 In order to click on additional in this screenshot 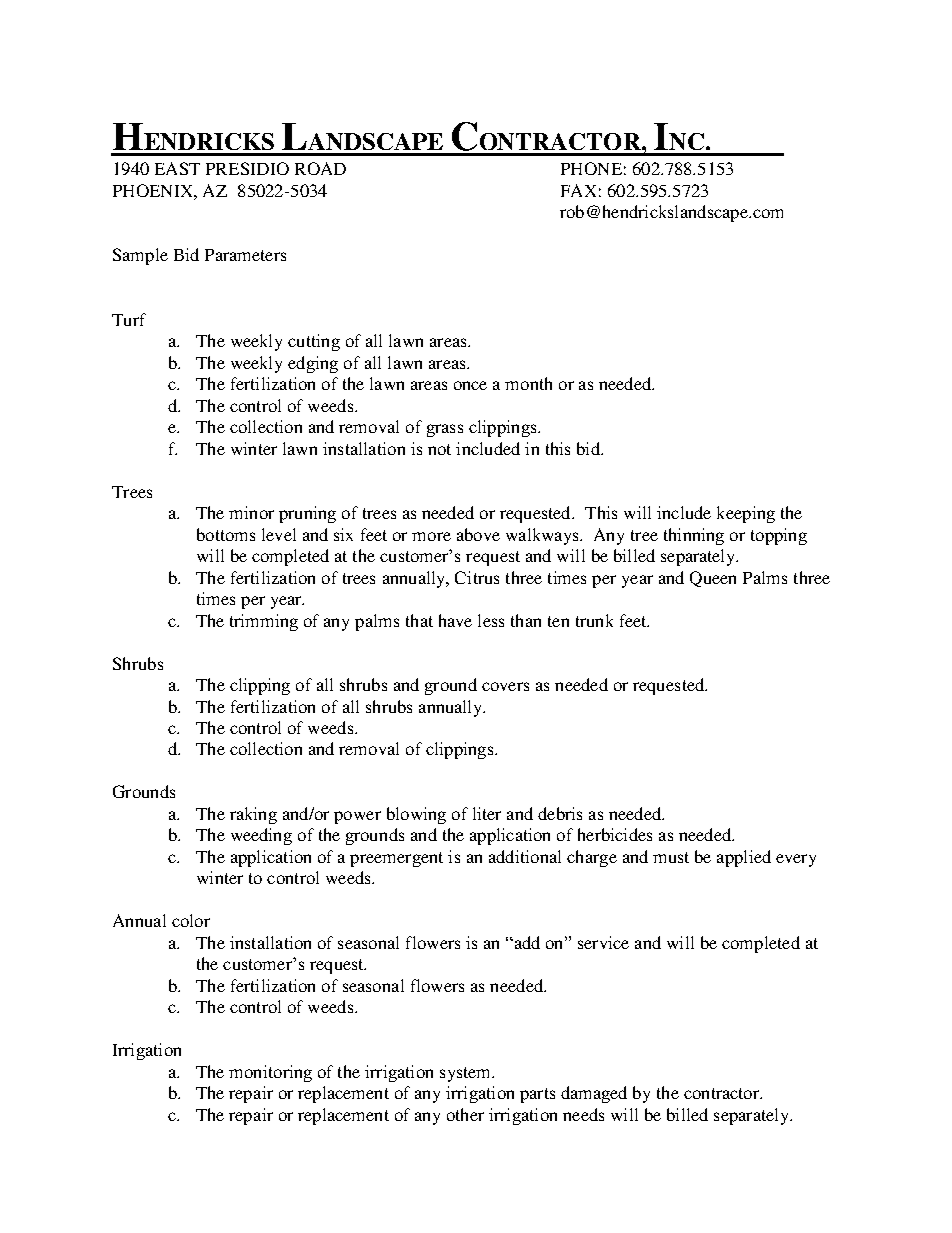, I will do `click(525, 856)`.
